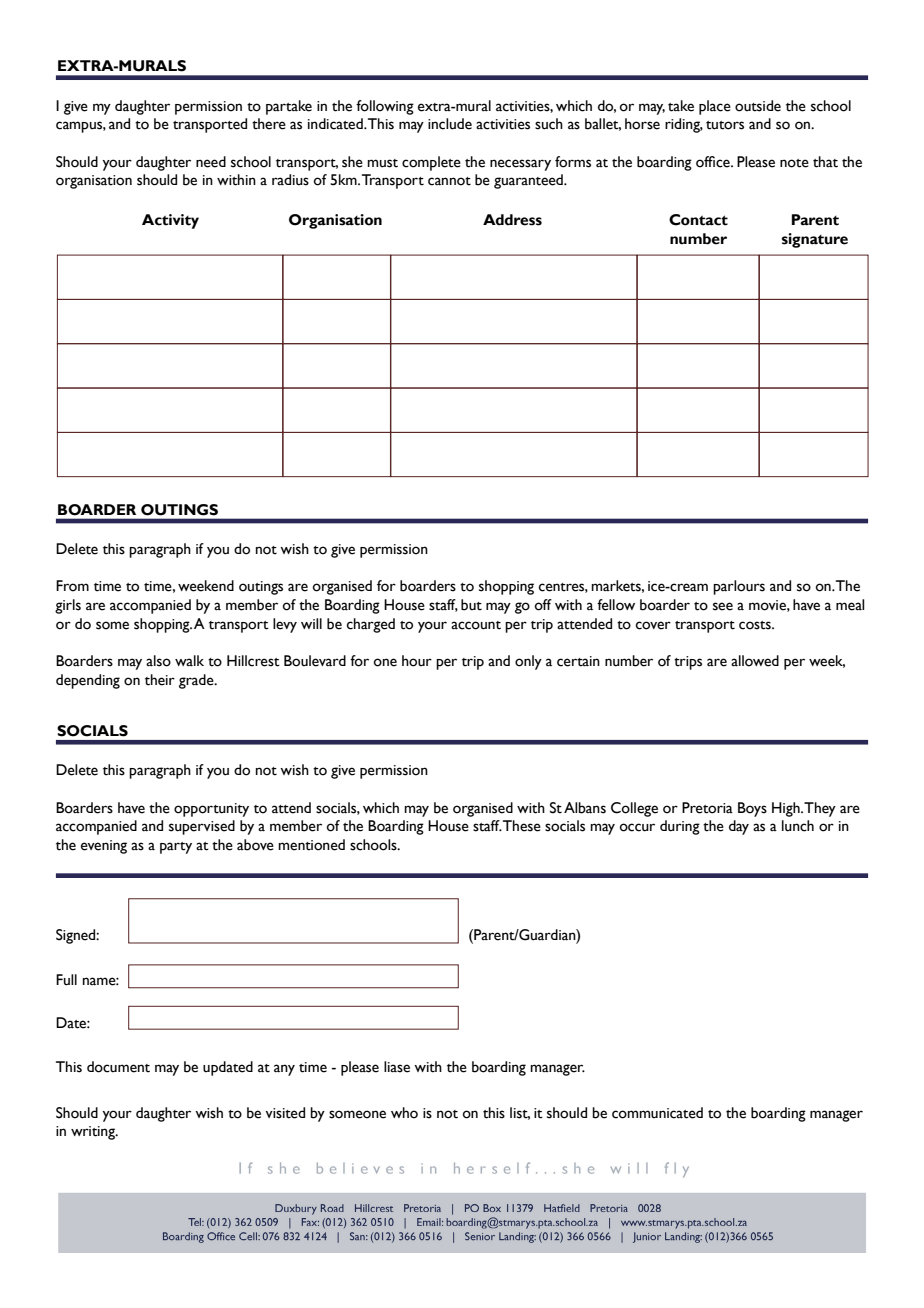 Image resolution: width=924 pixels, height=1308 pixels. What do you see at coordinates (118, 1067) in the screenshot?
I see `document` at bounding box center [118, 1067].
